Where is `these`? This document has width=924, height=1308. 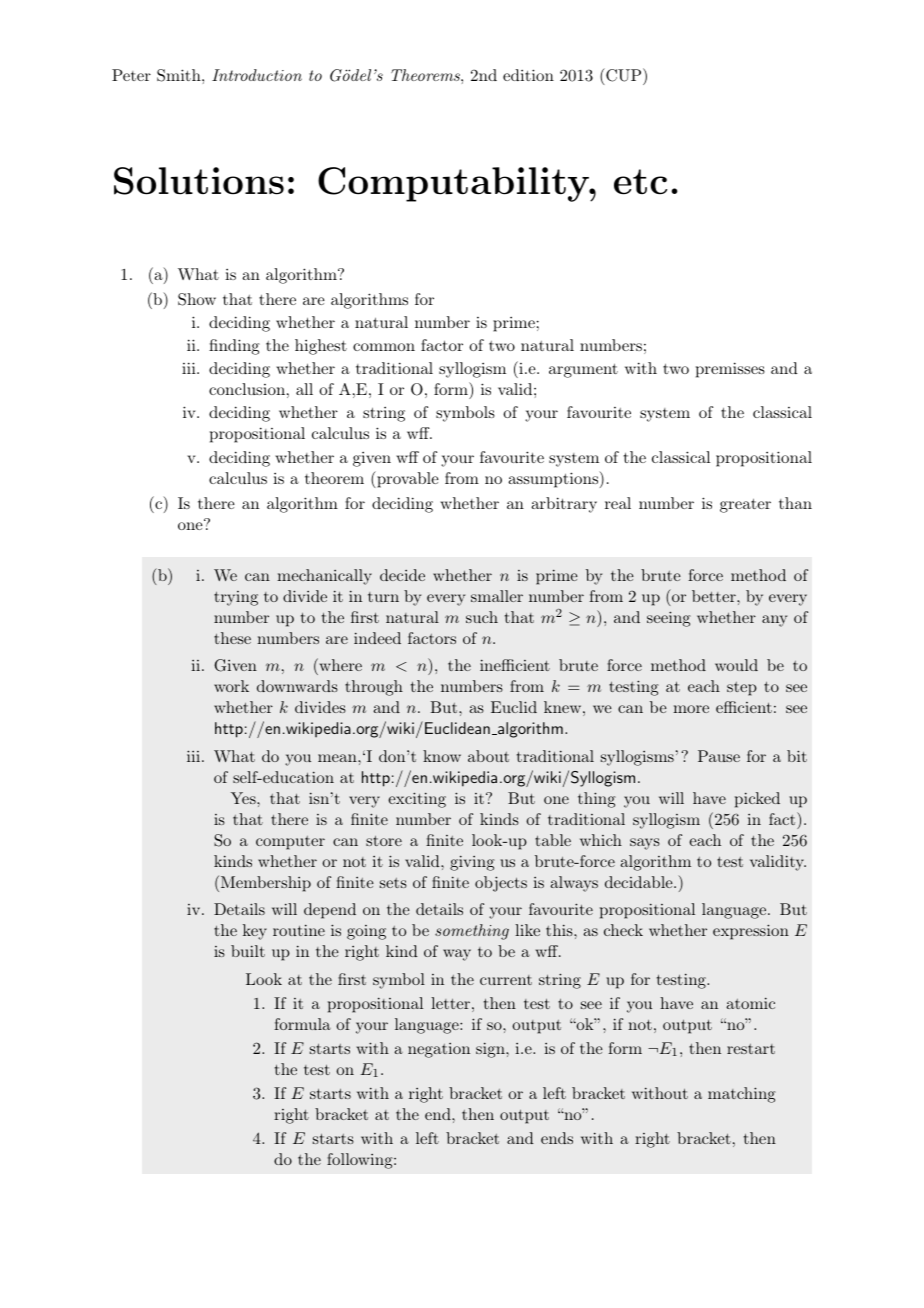
these is located at coordinates (232, 638).
